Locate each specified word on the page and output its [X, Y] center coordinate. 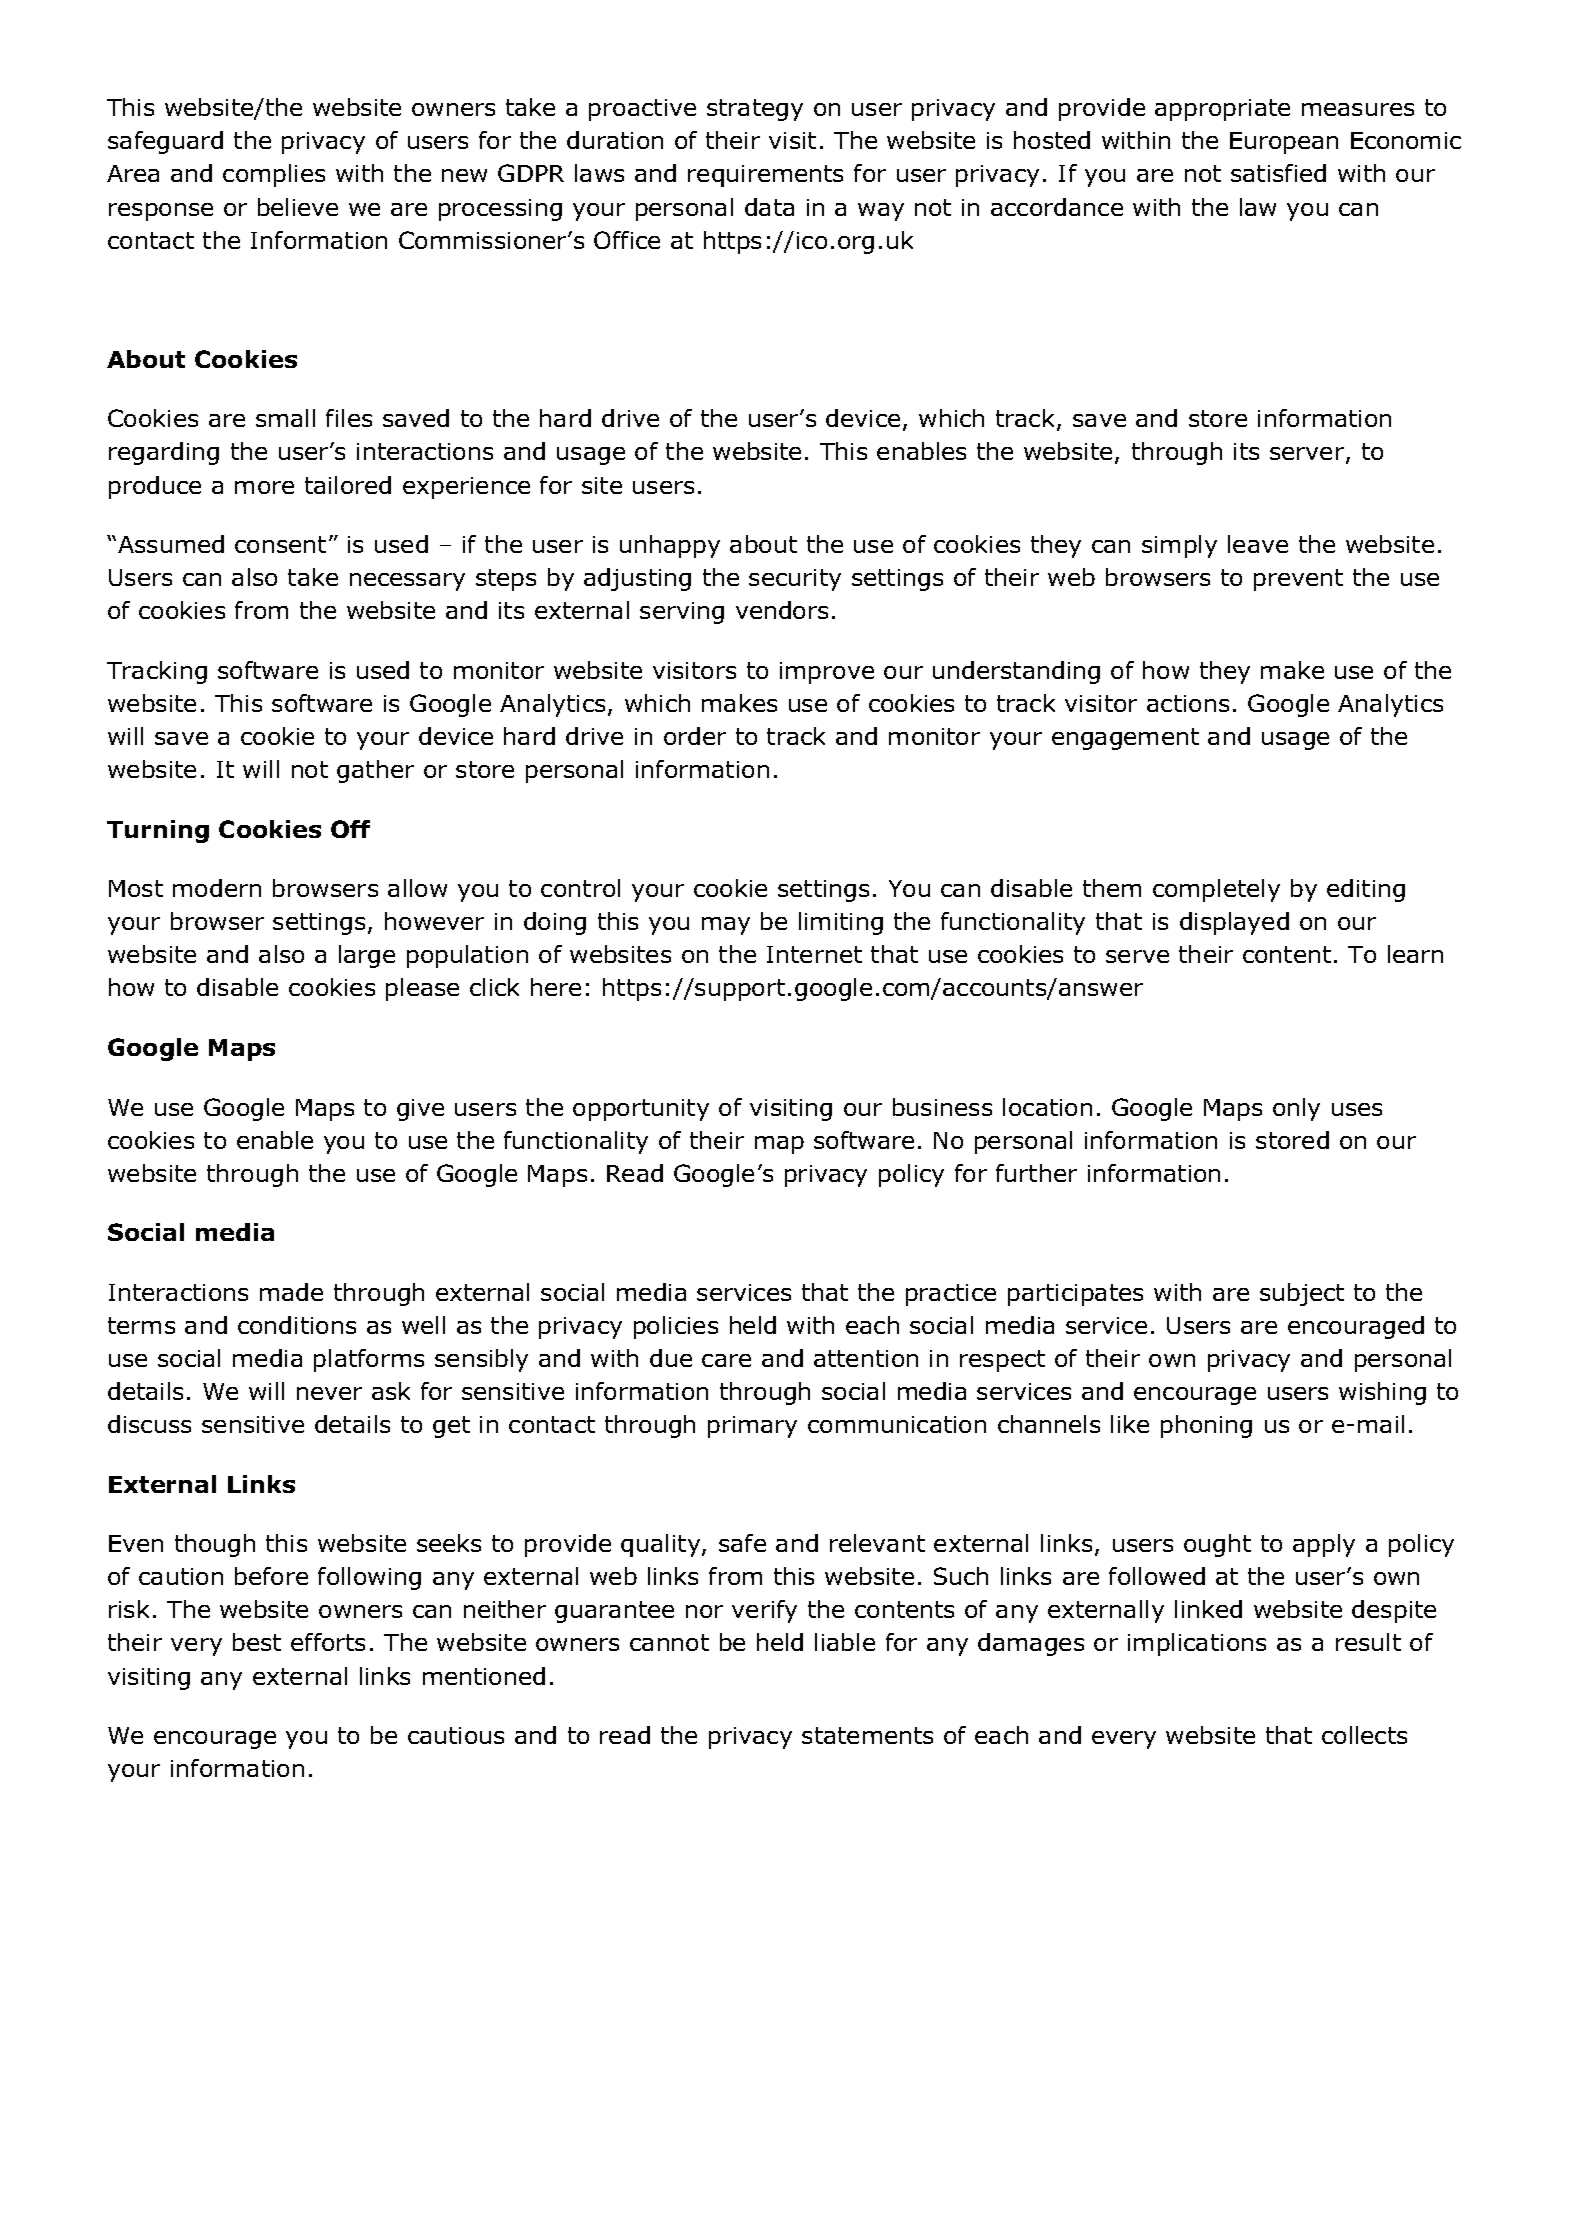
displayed [1234, 923]
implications [1197, 1644]
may [726, 926]
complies [274, 175]
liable [845, 1642]
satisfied [1278, 173]
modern [217, 888]
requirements [765, 176]
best [257, 1642]
